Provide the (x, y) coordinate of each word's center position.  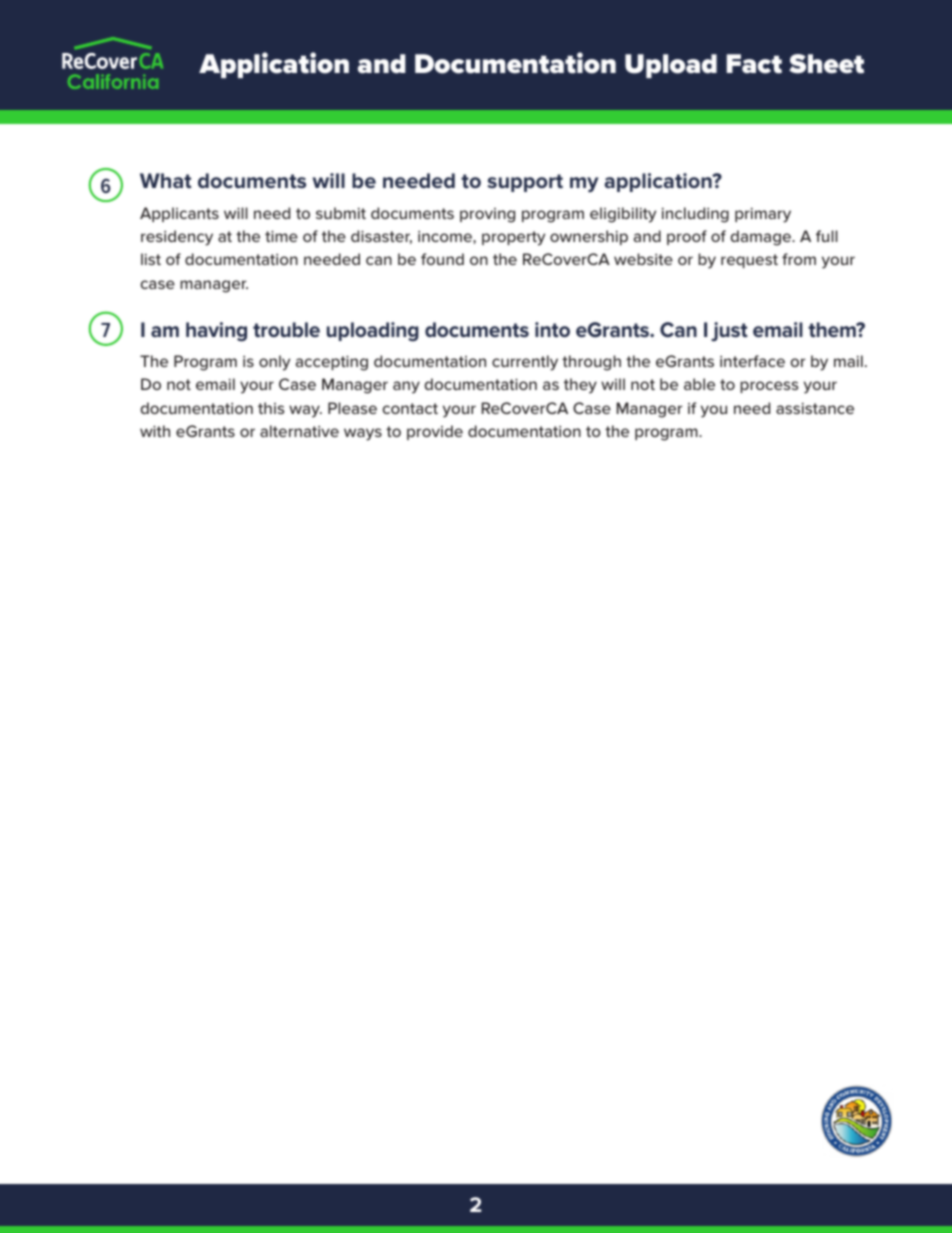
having (216, 332)
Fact (754, 64)
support (525, 183)
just (729, 331)
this (271, 408)
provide (435, 432)
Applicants (179, 214)
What (166, 180)
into (552, 329)
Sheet (826, 64)
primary (763, 215)
